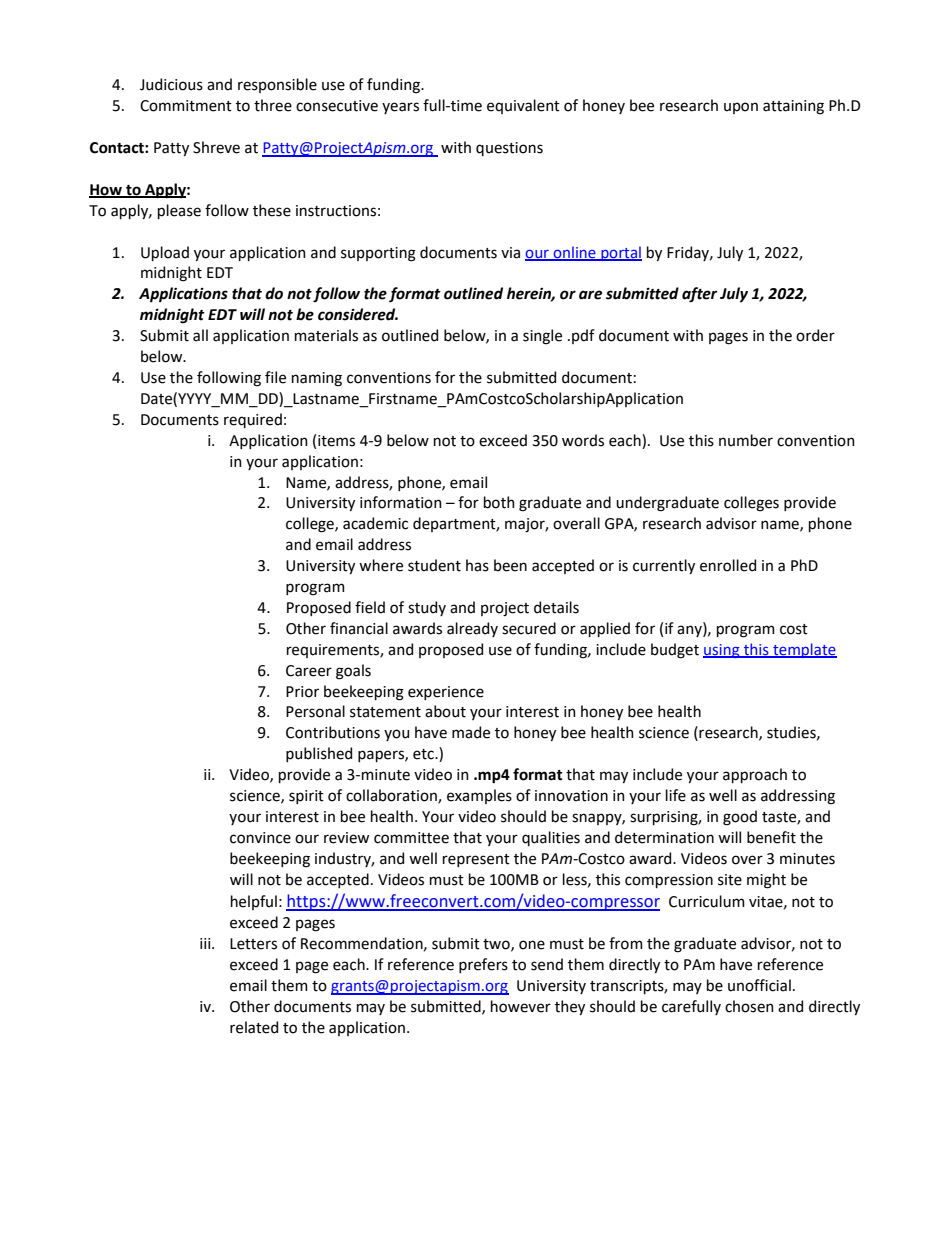  I want to click on upon, so click(741, 108).
